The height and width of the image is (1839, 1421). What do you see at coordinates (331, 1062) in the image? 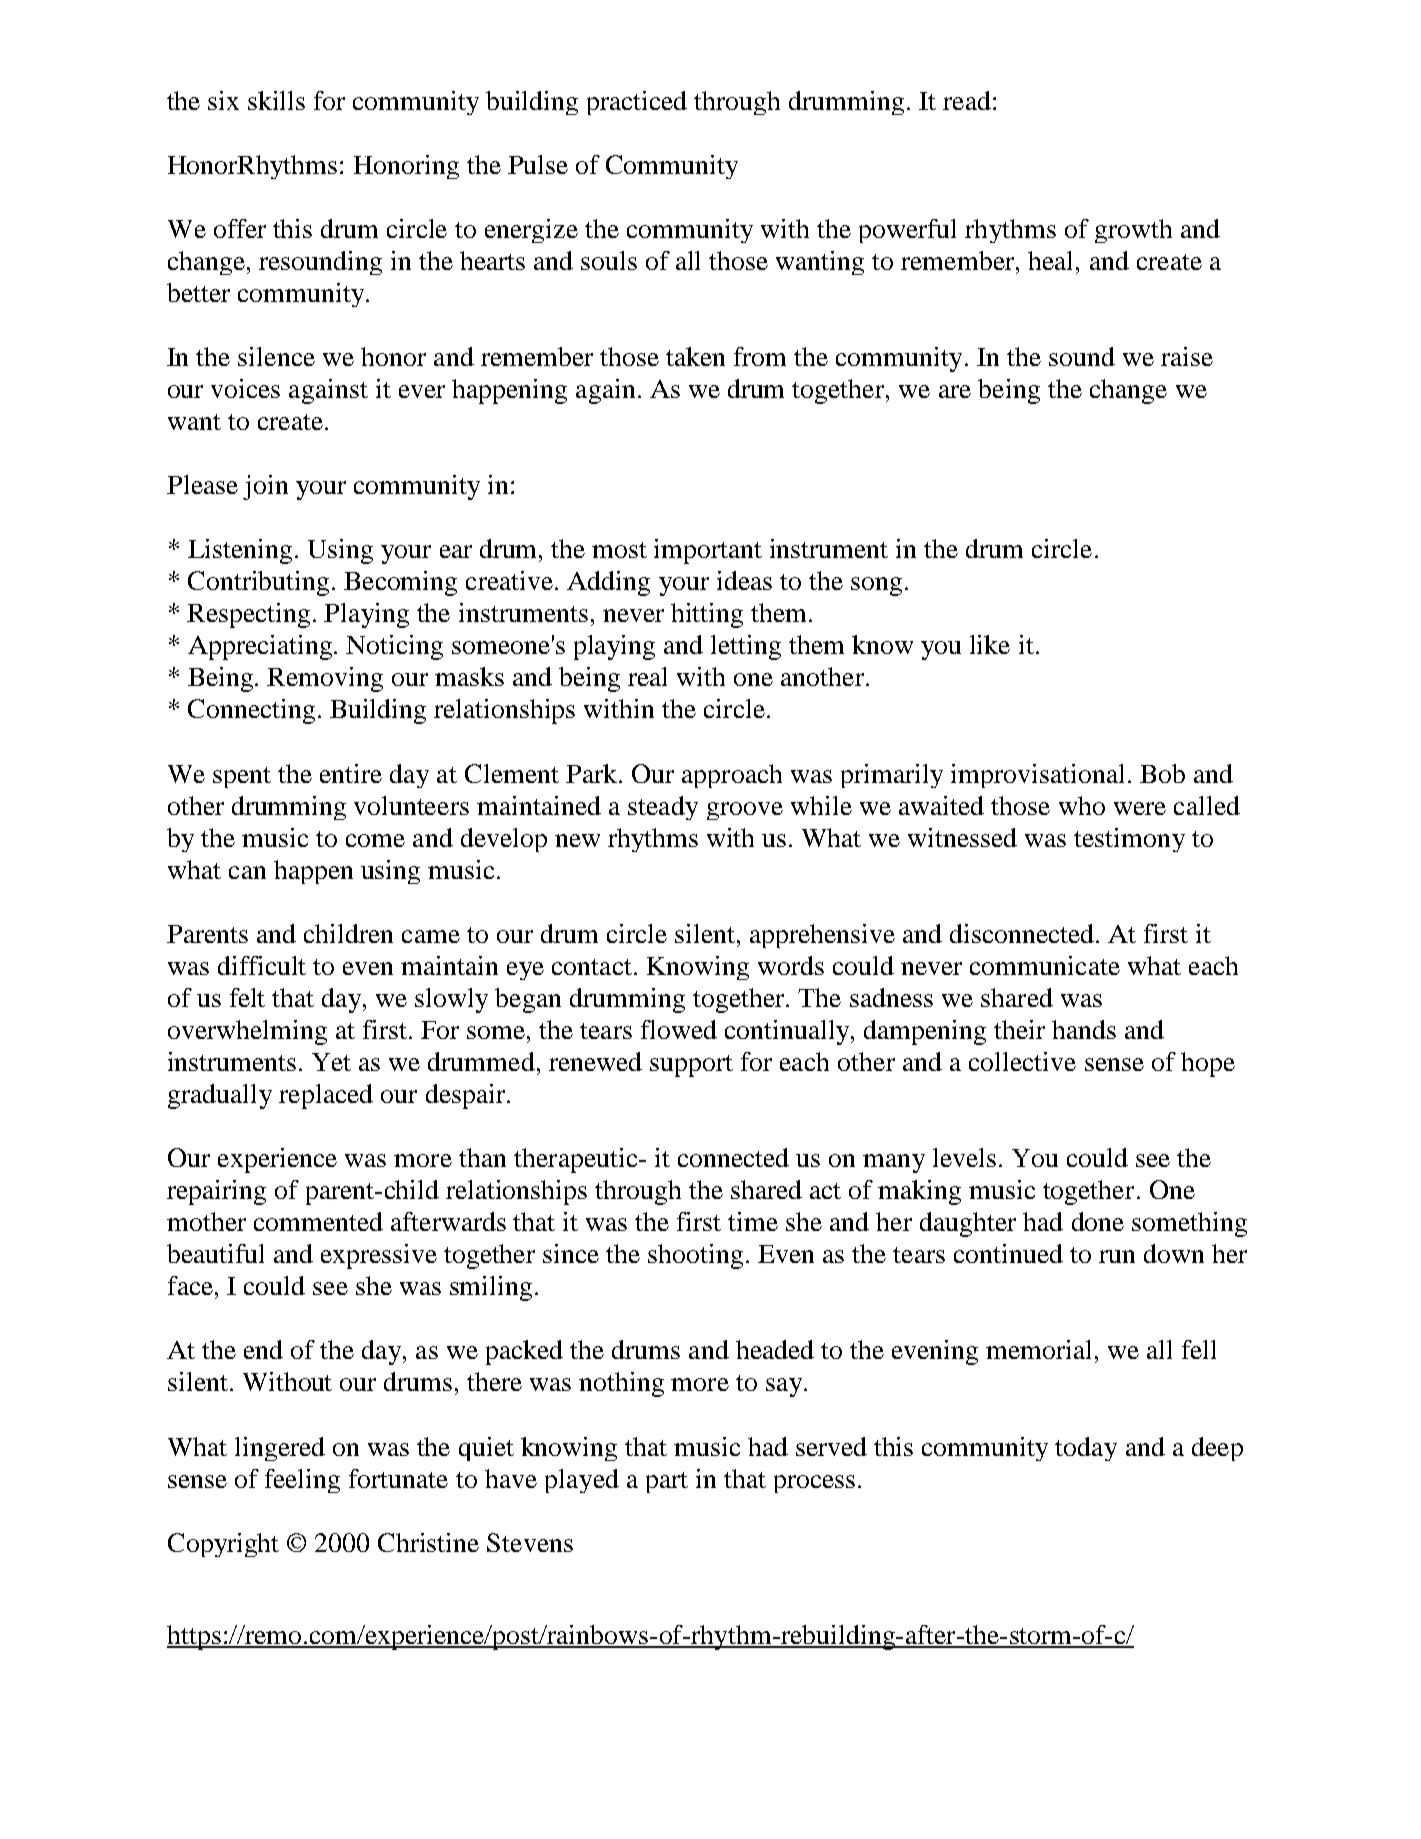
I see `Yet` at bounding box center [331, 1062].
